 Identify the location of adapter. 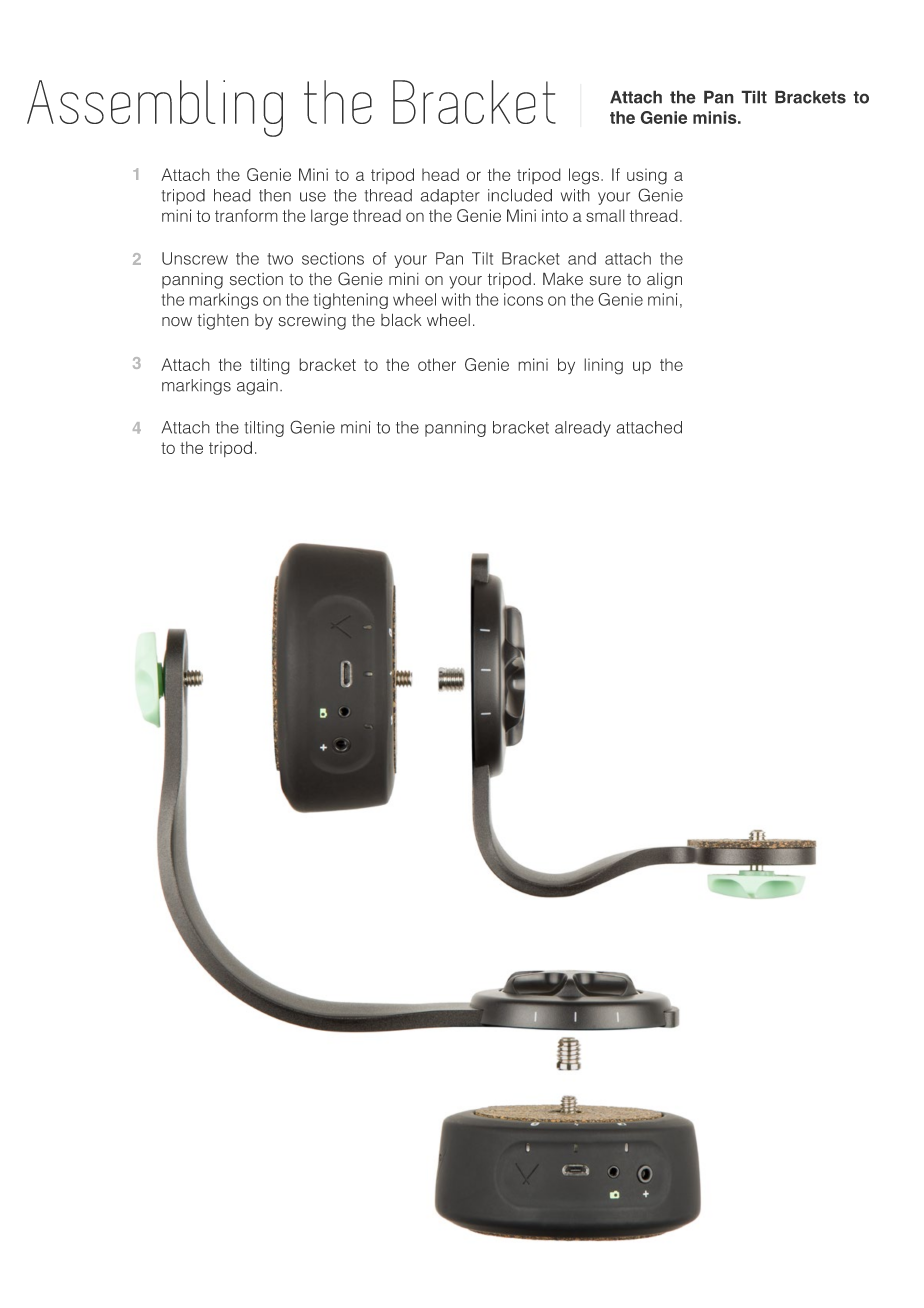
(450, 197).
